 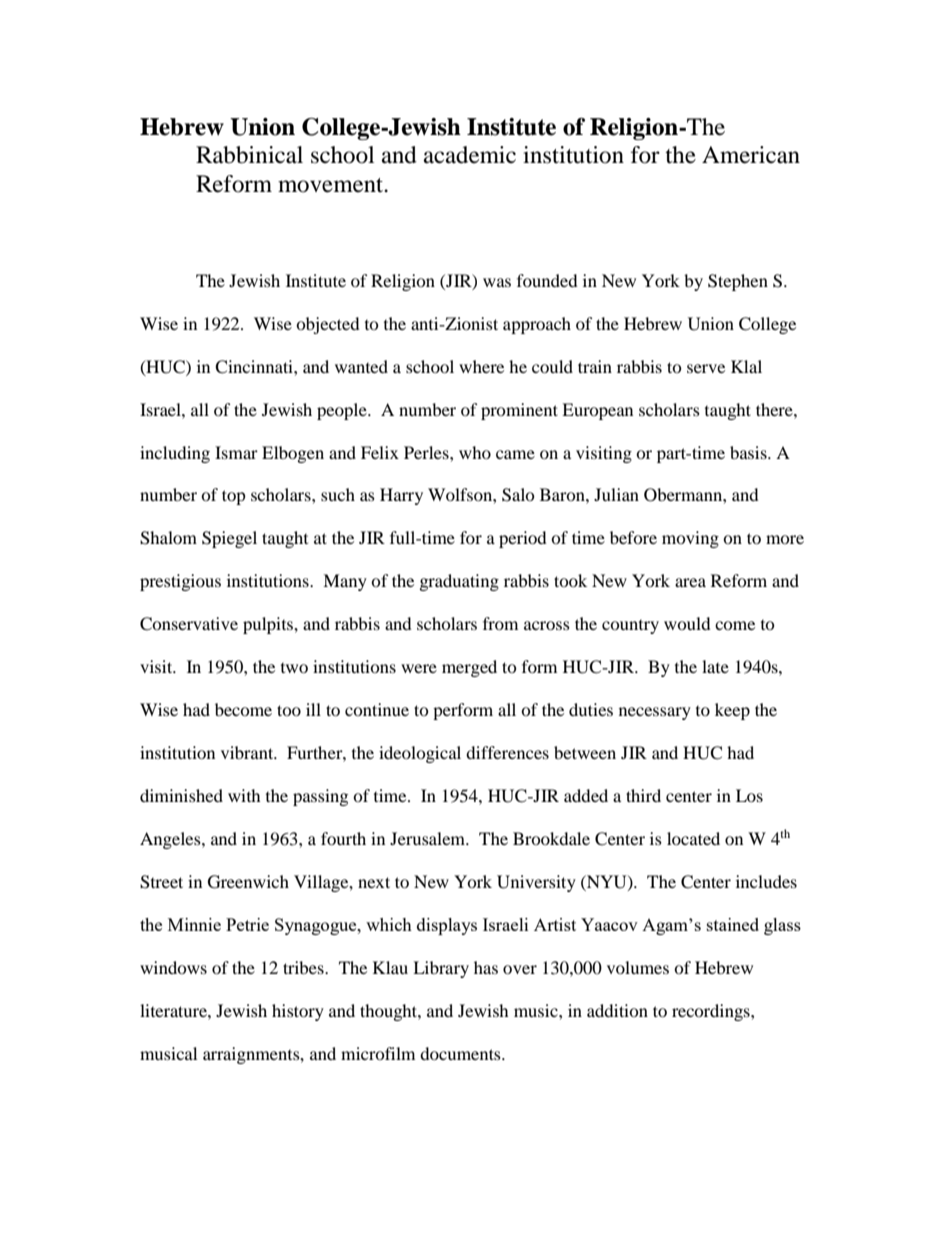 What do you see at coordinates (189, 624) in the document?
I see `Conservative` at bounding box center [189, 624].
